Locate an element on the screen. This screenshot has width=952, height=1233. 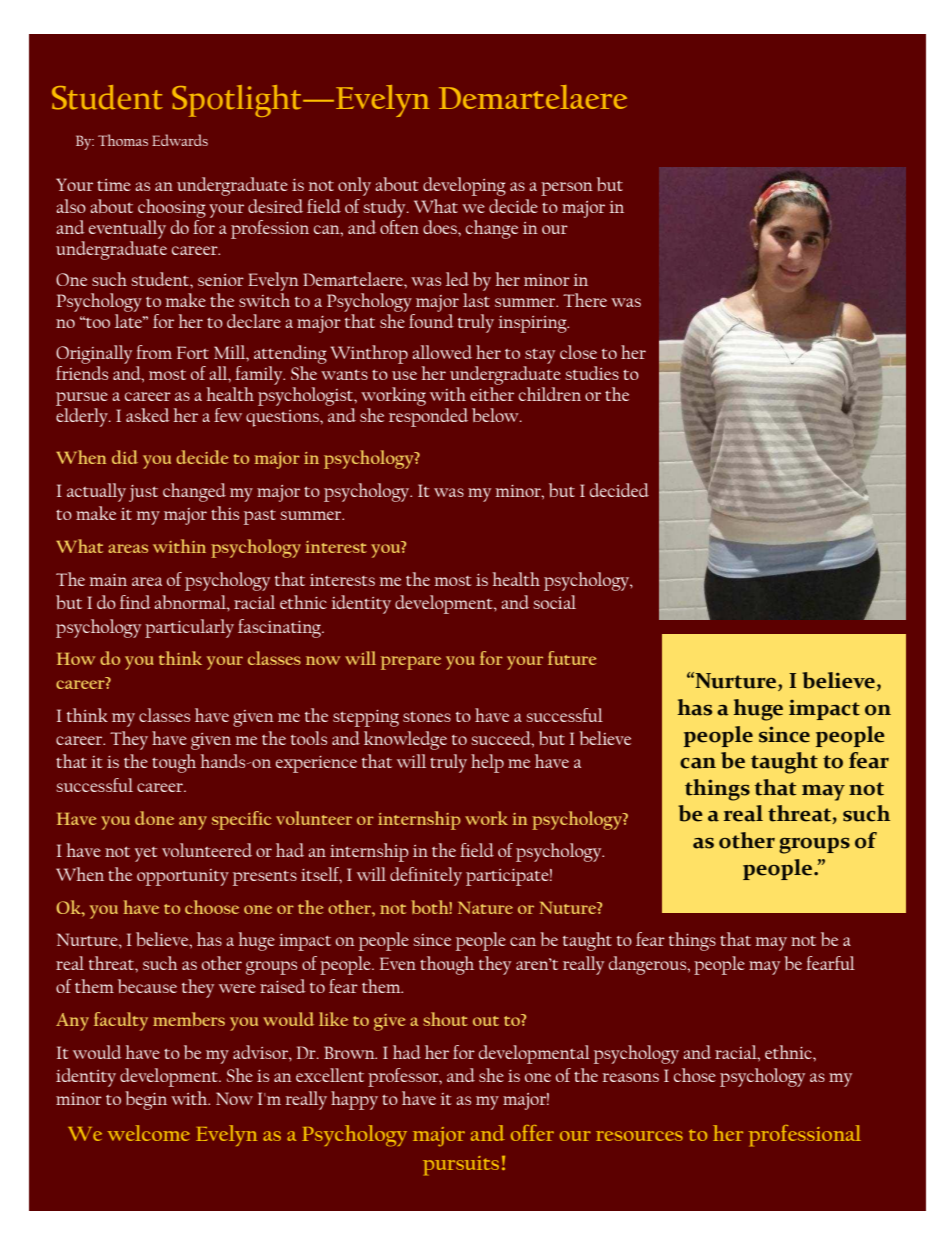
opportunity is located at coordinates (183, 877).
